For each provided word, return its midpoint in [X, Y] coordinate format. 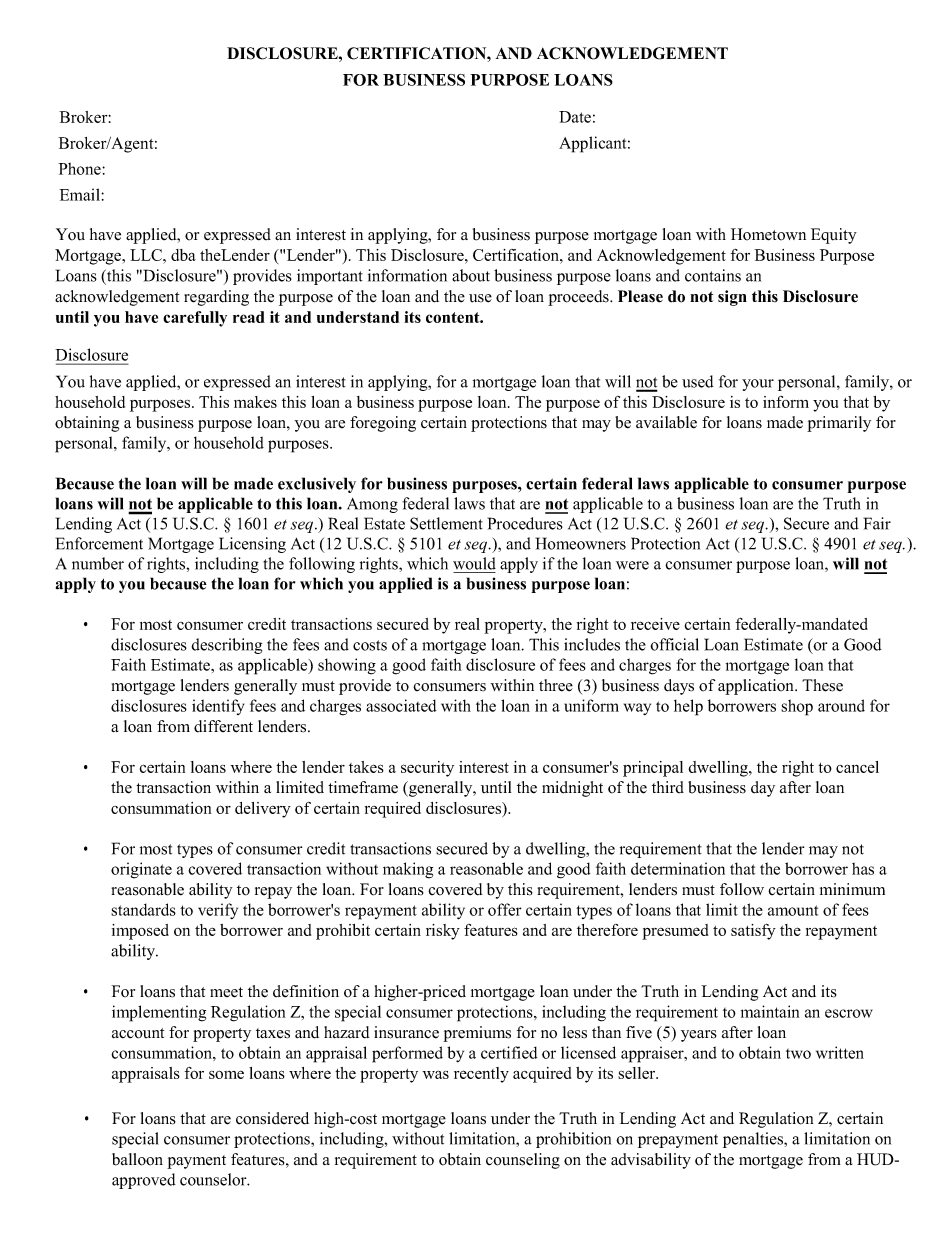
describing [226, 646]
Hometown [768, 234]
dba [183, 255]
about [471, 275]
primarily [839, 424]
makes [255, 402]
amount [793, 910]
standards [143, 909]
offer [505, 909]
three [556, 685]
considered [272, 1118]
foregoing [383, 424]
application [757, 687]
